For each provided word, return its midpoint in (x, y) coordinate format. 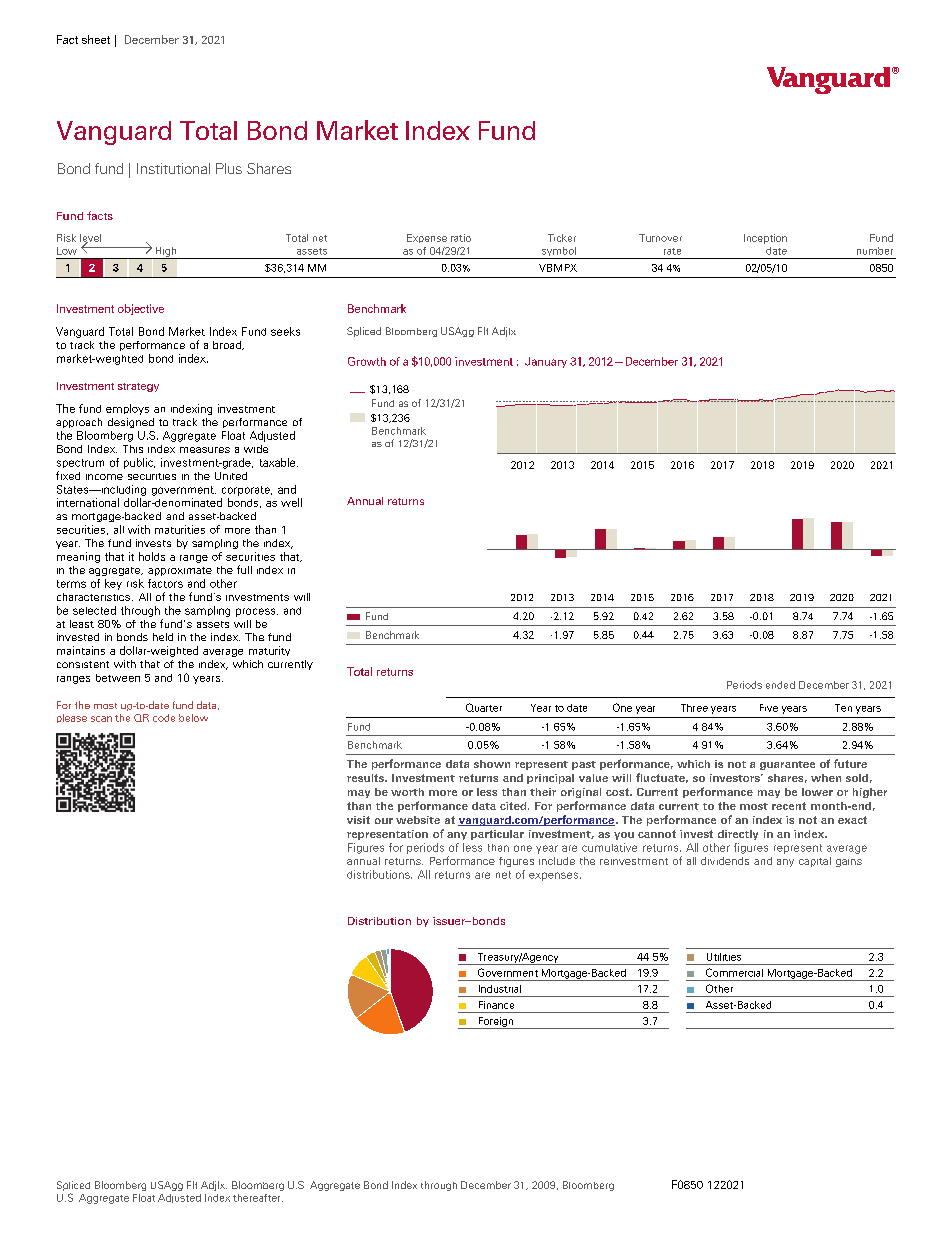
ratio (461, 238)
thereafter (258, 1198)
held (163, 637)
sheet (96, 39)
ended (780, 685)
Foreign (495, 1023)
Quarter (484, 707)
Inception (765, 239)
